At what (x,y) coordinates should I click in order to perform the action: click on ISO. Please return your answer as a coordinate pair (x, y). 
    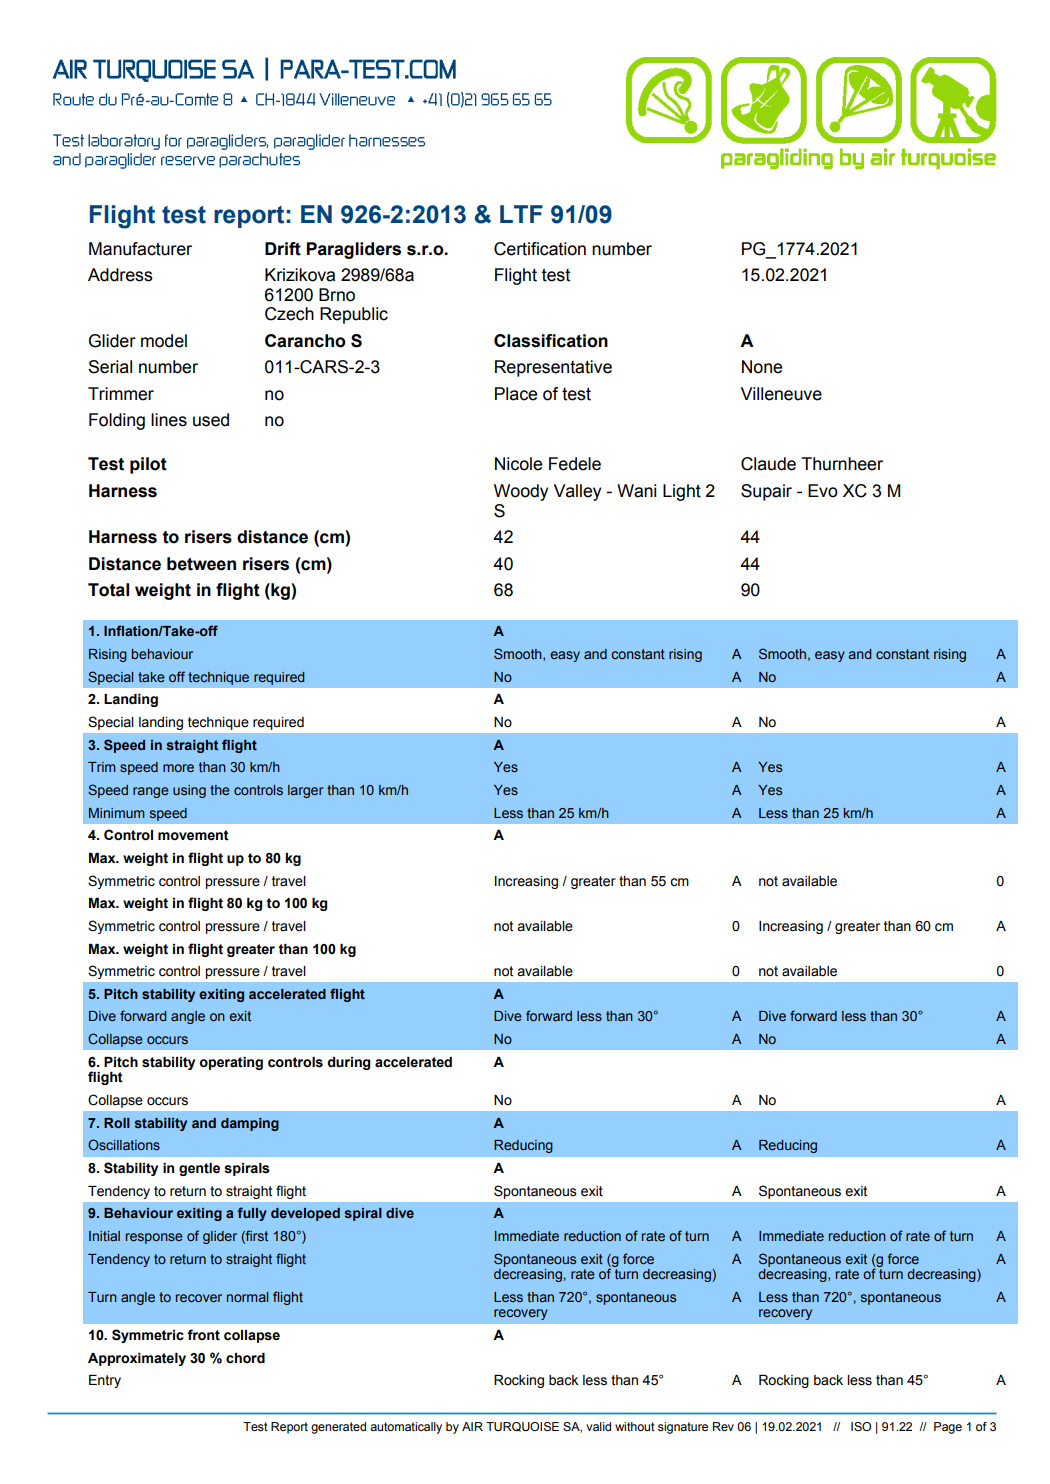
    Looking at the image, I should click on (861, 1426).
